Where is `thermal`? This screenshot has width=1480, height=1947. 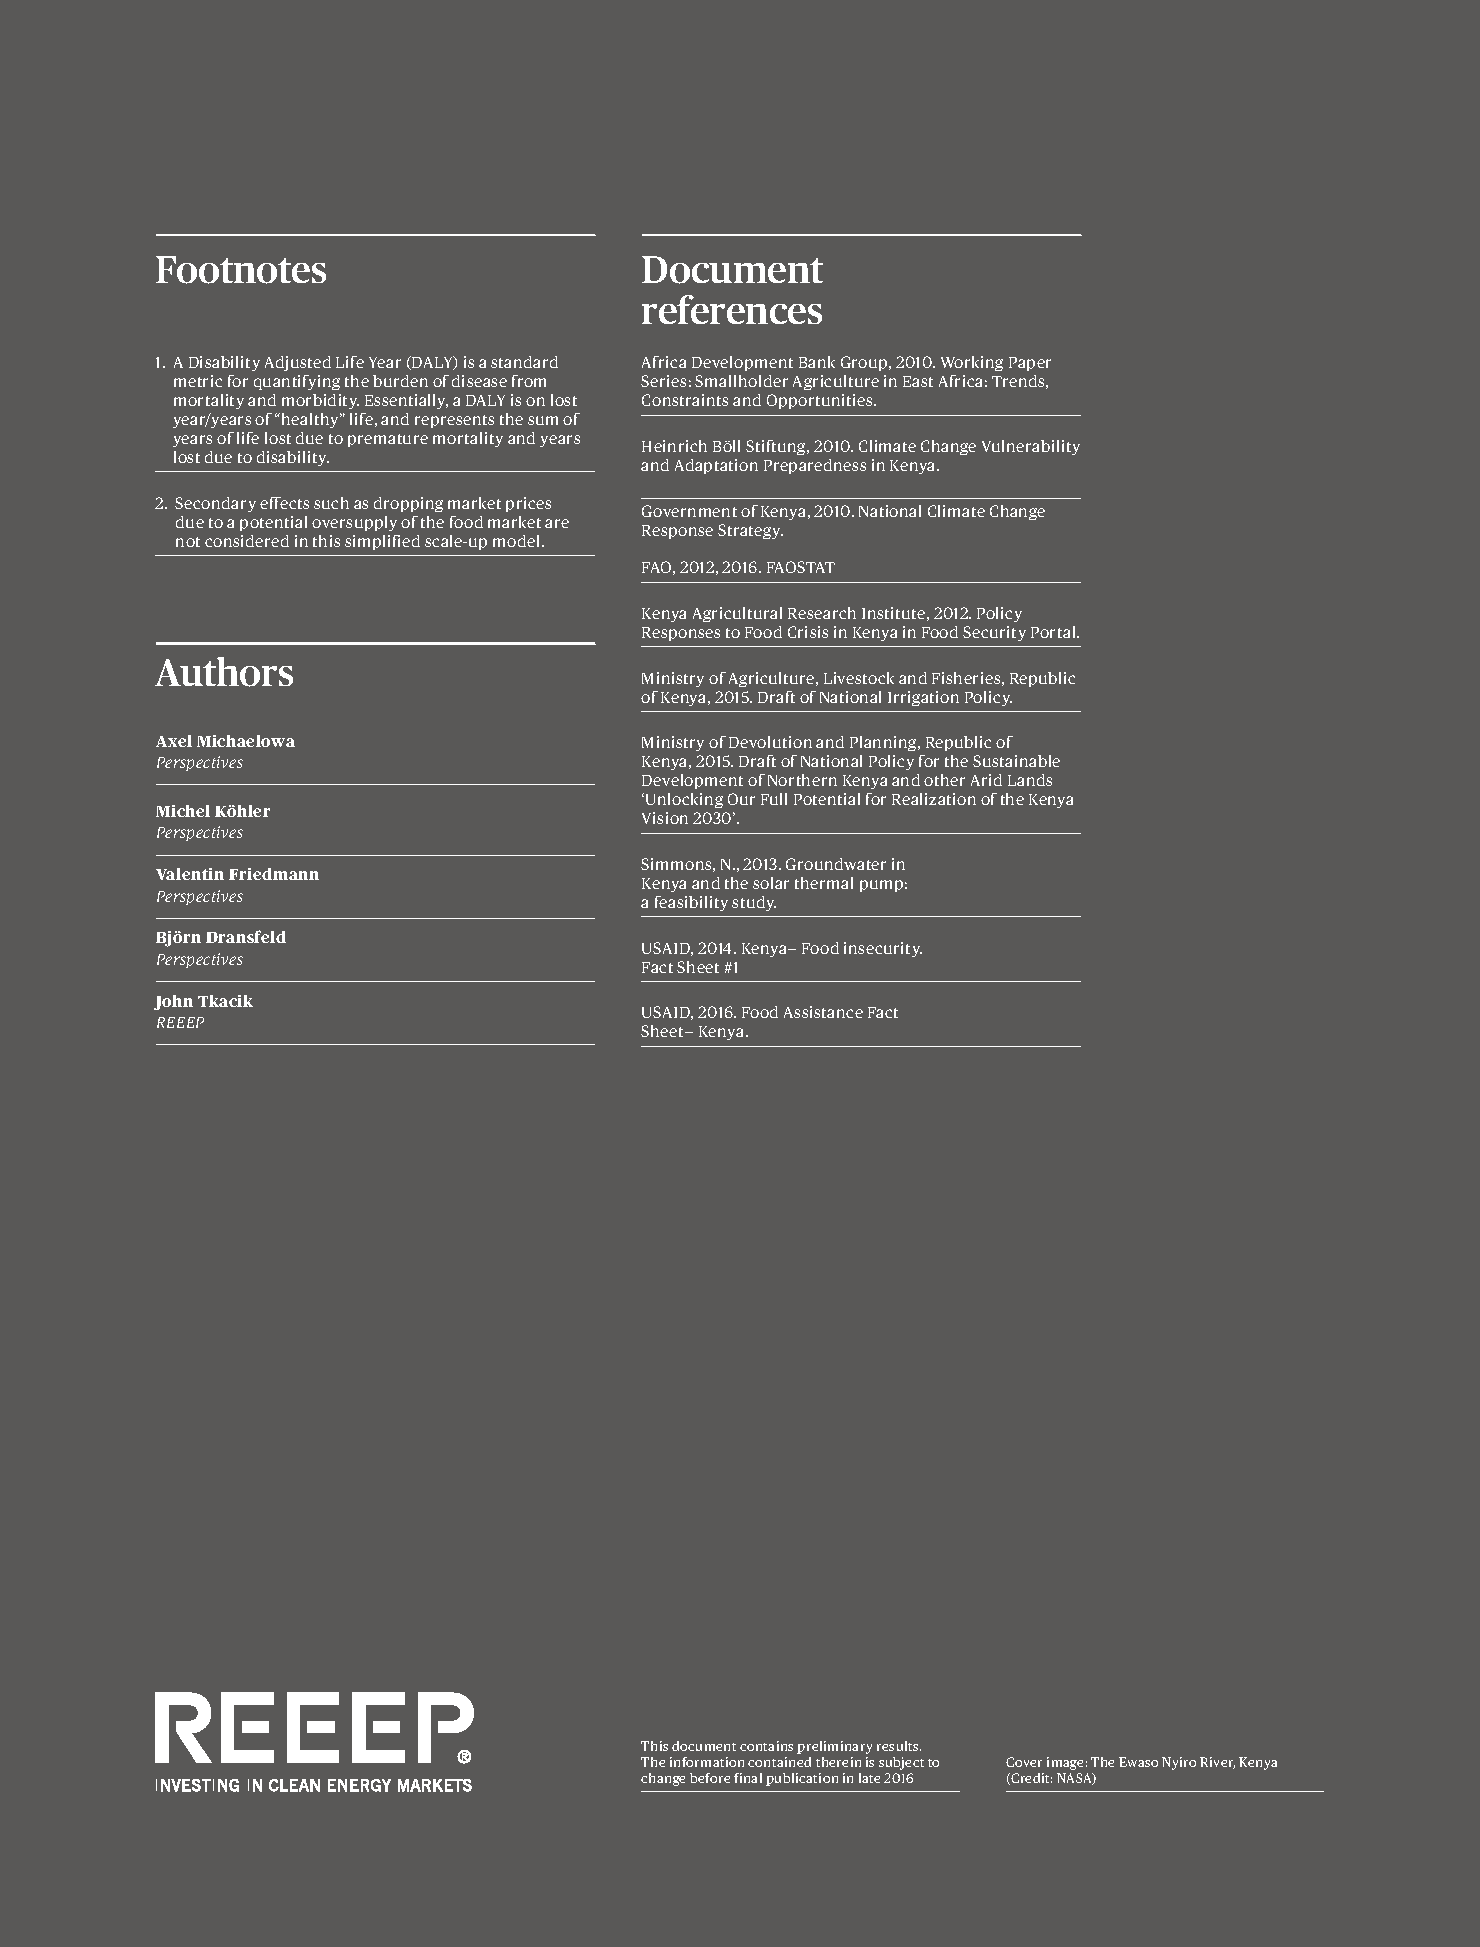
thermal is located at coordinates (824, 883).
